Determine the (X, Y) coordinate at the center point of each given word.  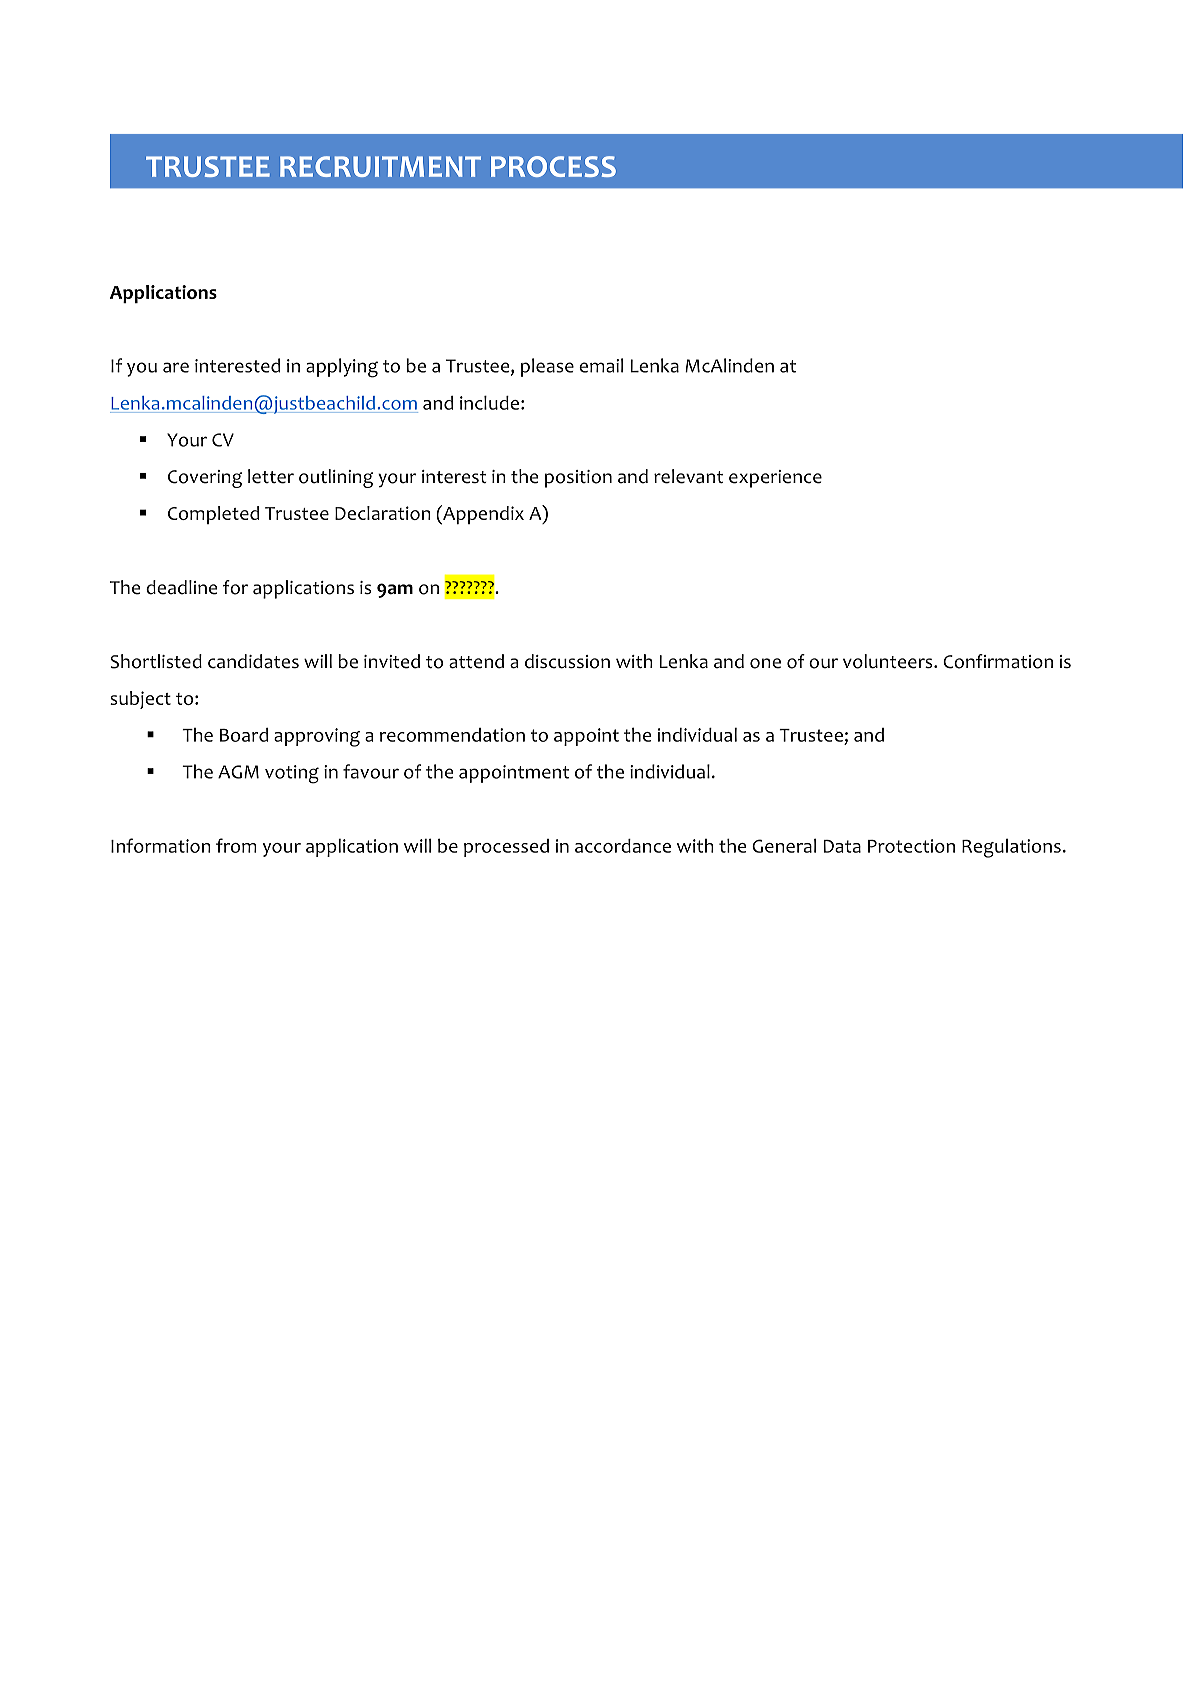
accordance (623, 846)
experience (775, 479)
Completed (213, 515)
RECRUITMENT (380, 166)
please (547, 367)
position (578, 479)
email (601, 365)
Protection (911, 846)
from (236, 845)
